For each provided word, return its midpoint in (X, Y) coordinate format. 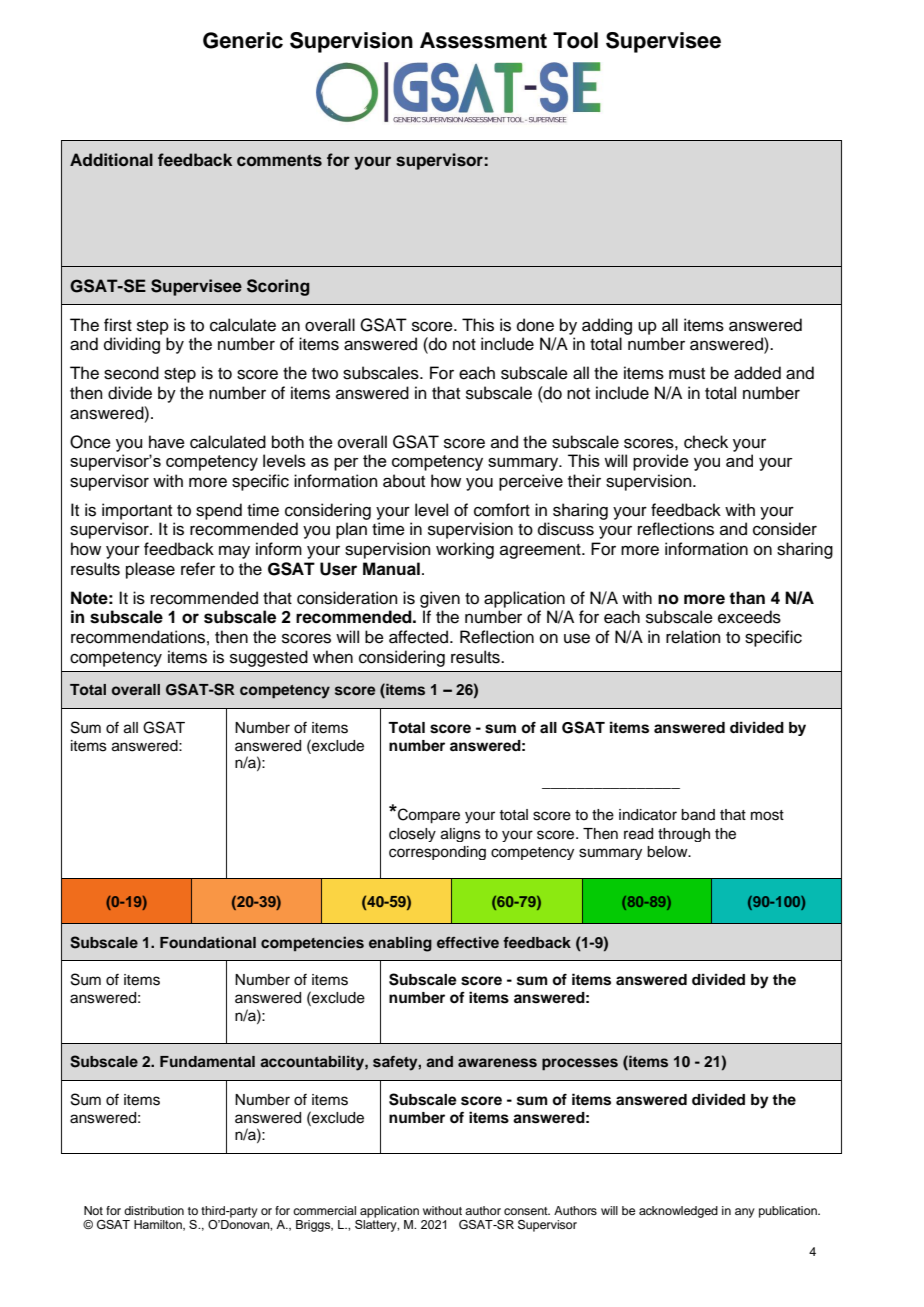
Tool (575, 40)
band (698, 815)
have (167, 442)
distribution (154, 1210)
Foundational (208, 942)
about (404, 481)
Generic (243, 40)
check (706, 442)
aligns (461, 835)
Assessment (483, 40)
